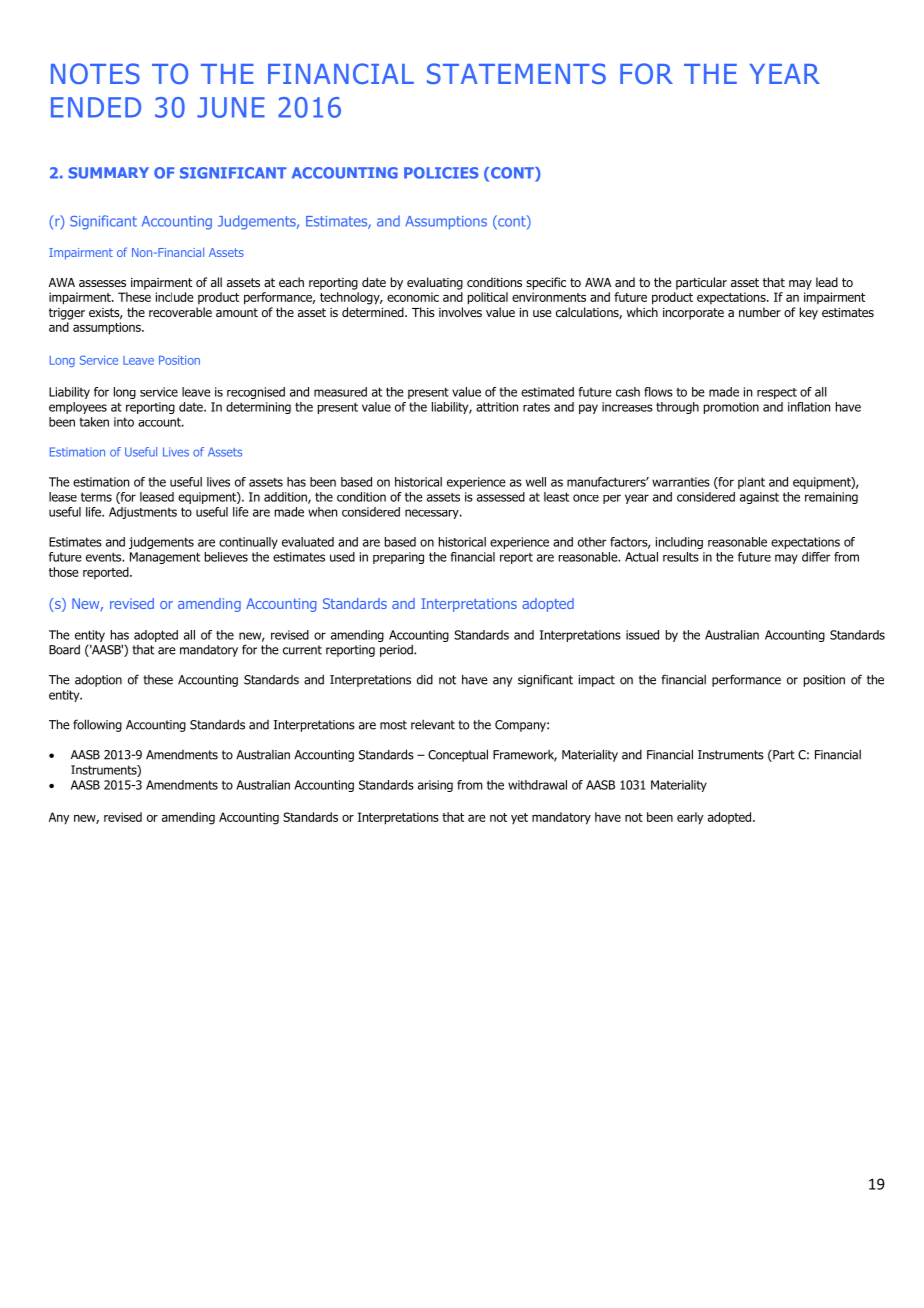  Describe the element at coordinates (516, 73) in the screenshot. I see `STATEMENTS` at that location.
